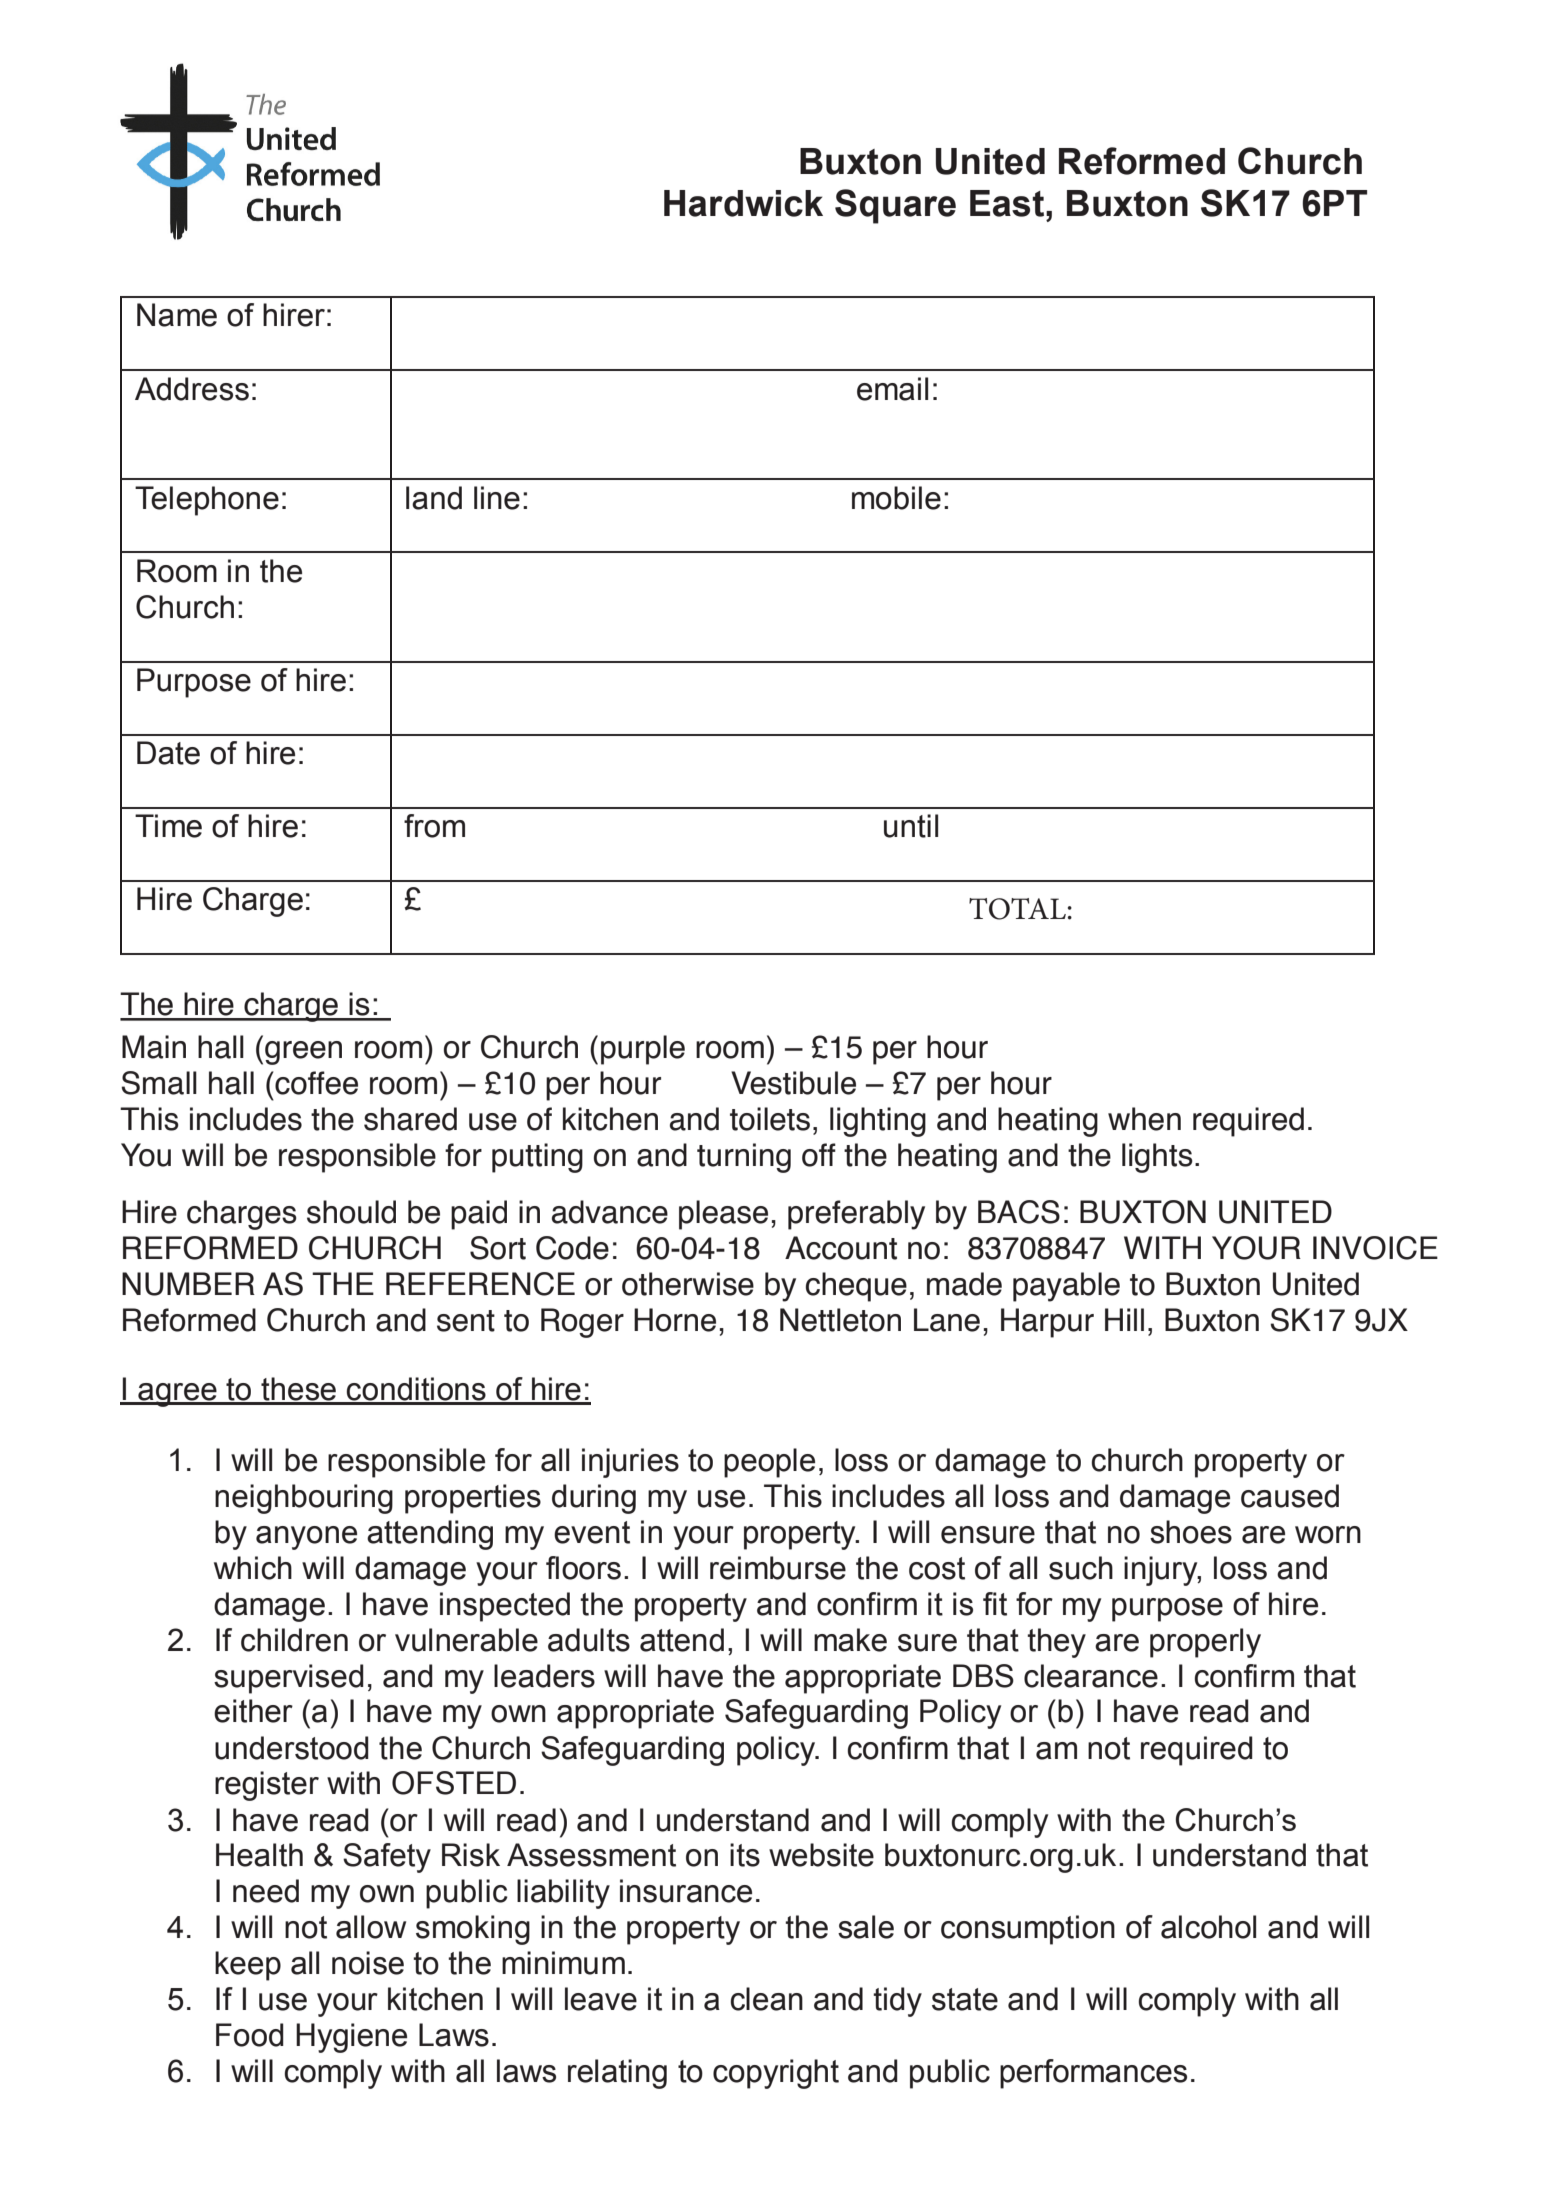 This screenshot has width=1549, height=2190. What do you see at coordinates (466, 1321) in the screenshot?
I see `sent` at bounding box center [466, 1321].
